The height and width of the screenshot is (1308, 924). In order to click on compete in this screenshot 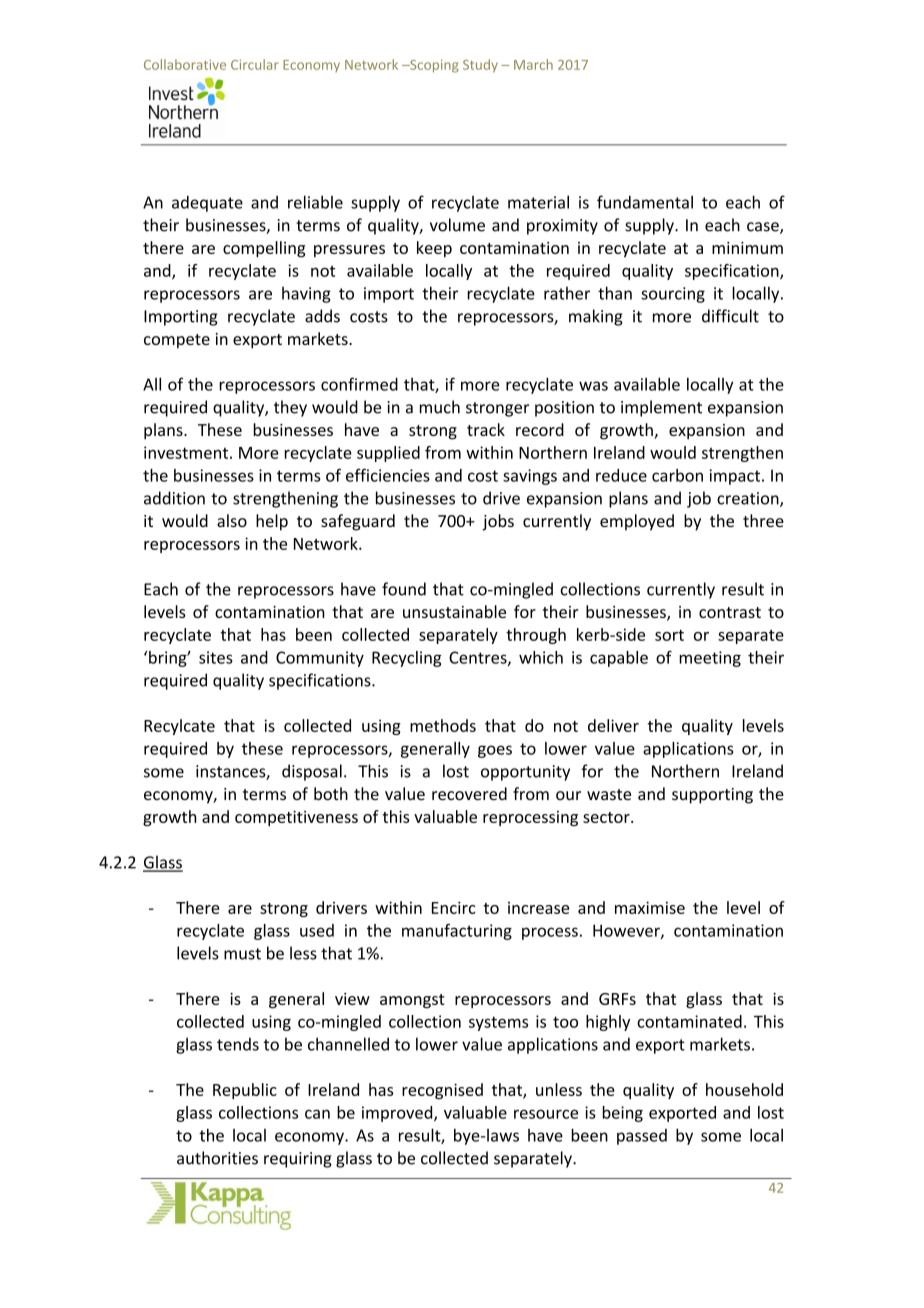, I will do `click(177, 341)`.
